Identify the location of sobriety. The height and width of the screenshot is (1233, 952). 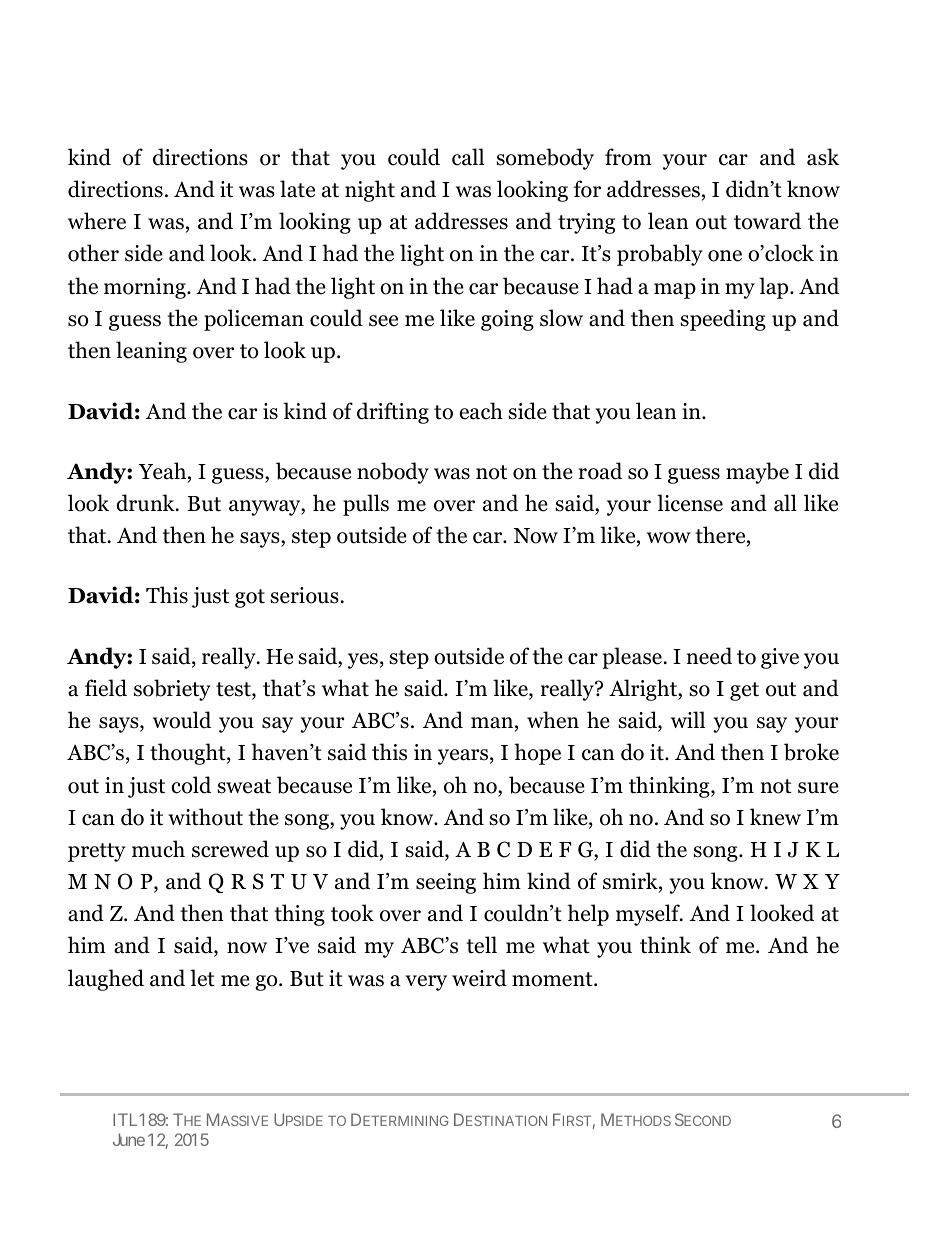
(172, 690).
